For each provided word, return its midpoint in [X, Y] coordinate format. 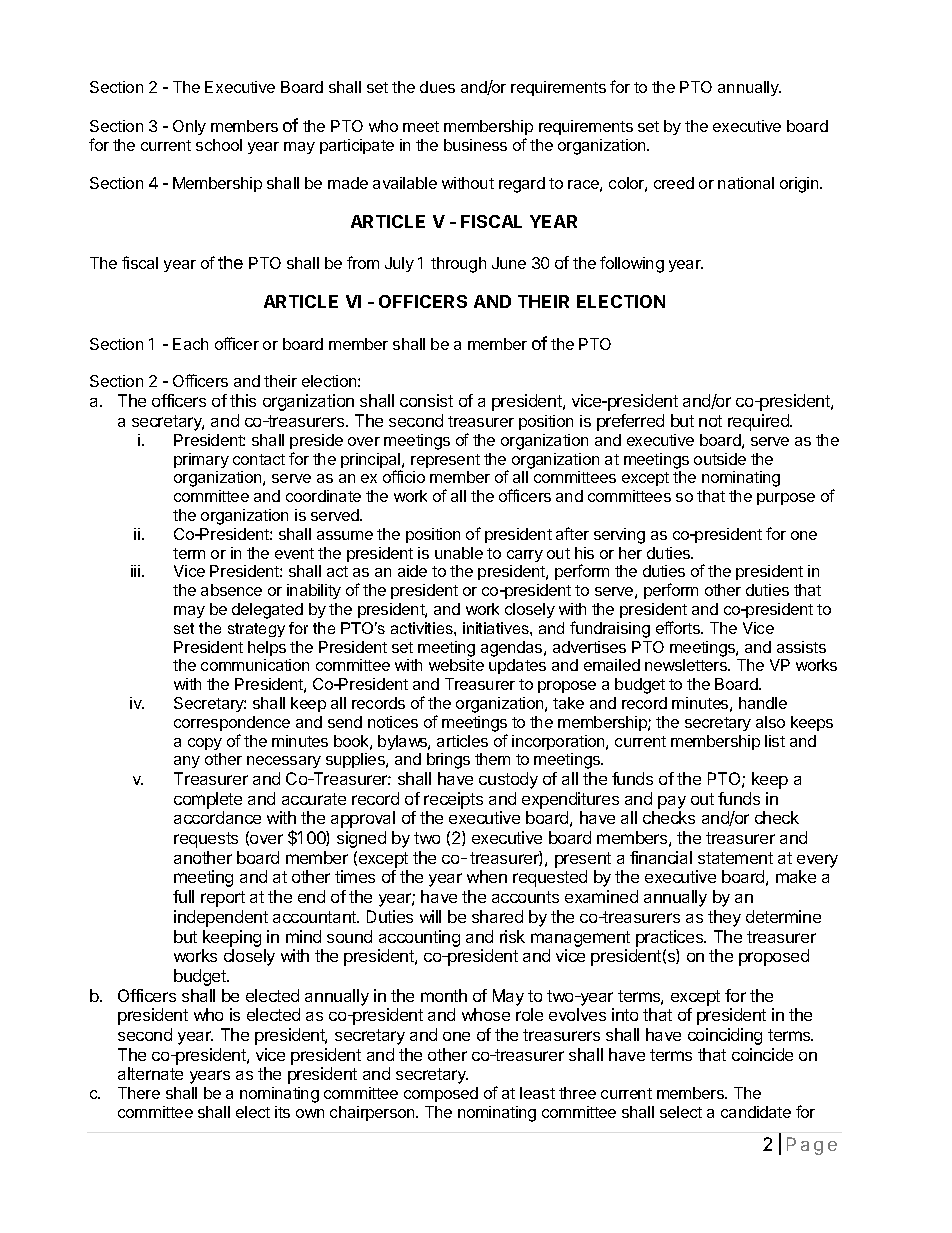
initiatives [497, 628]
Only [189, 127]
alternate [150, 1073]
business [475, 145]
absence [231, 590]
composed [441, 1094]
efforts [679, 627]
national [746, 183]
